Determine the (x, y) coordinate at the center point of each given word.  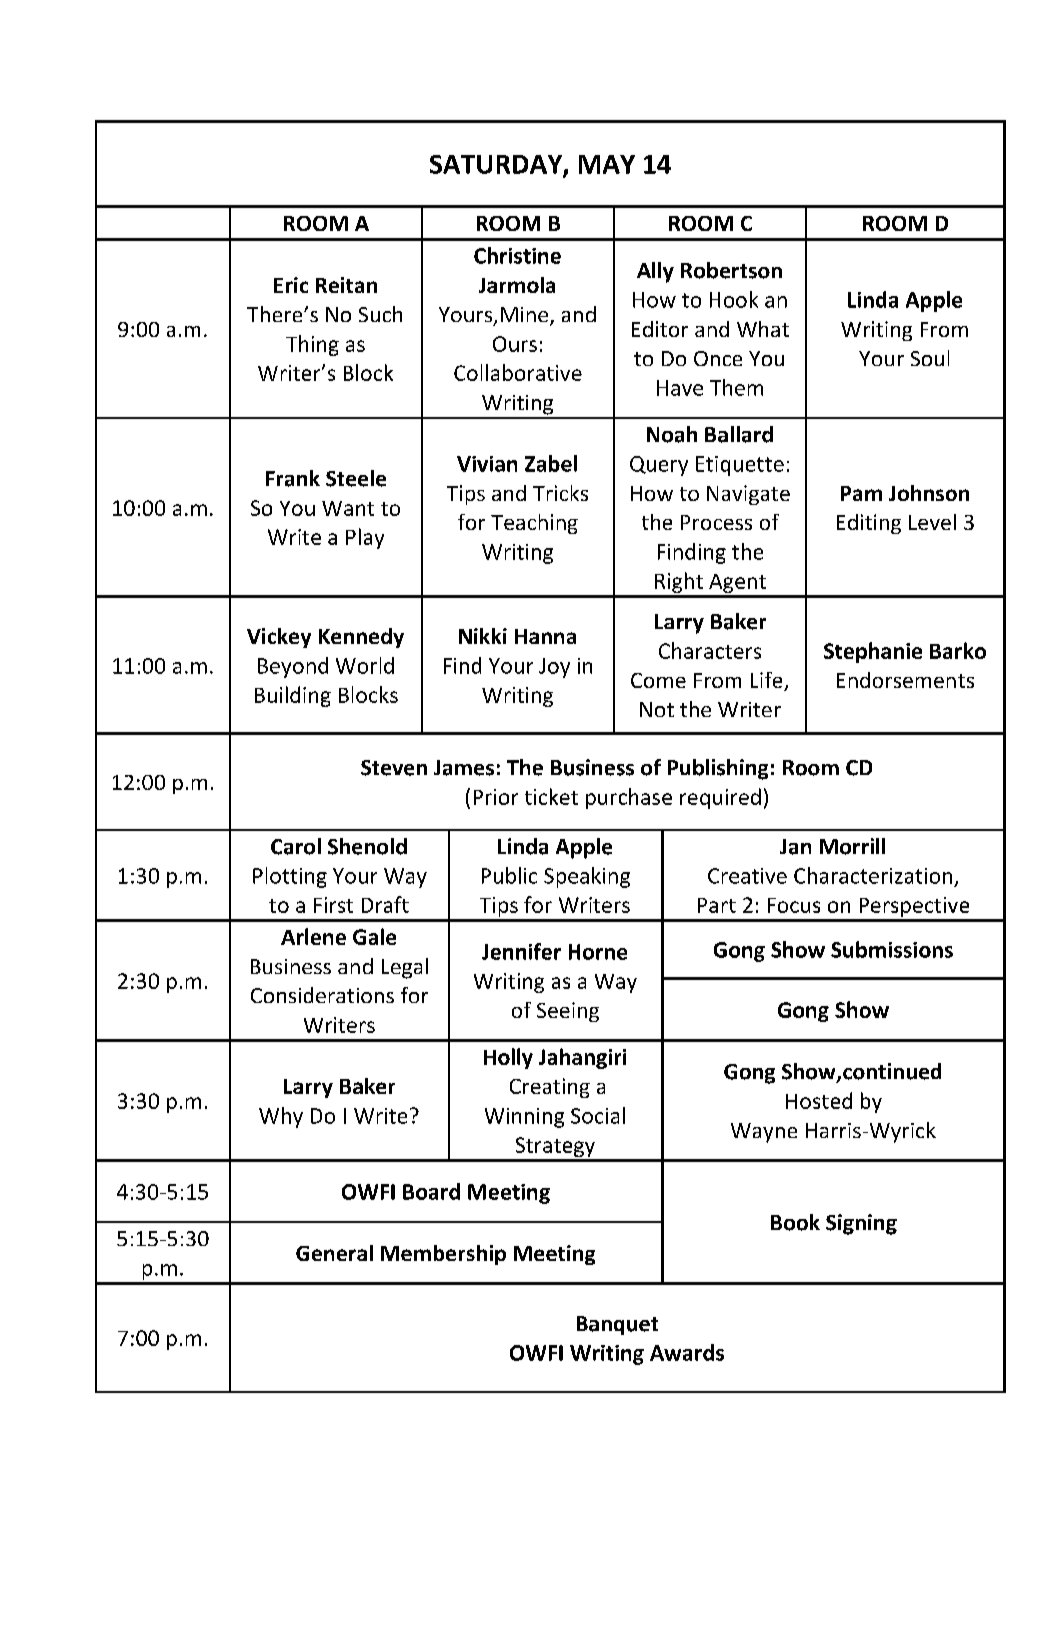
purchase (629, 798)
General (334, 1253)
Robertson (731, 270)
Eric (291, 285)
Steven (394, 768)
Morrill (852, 846)
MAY (607, 164)
